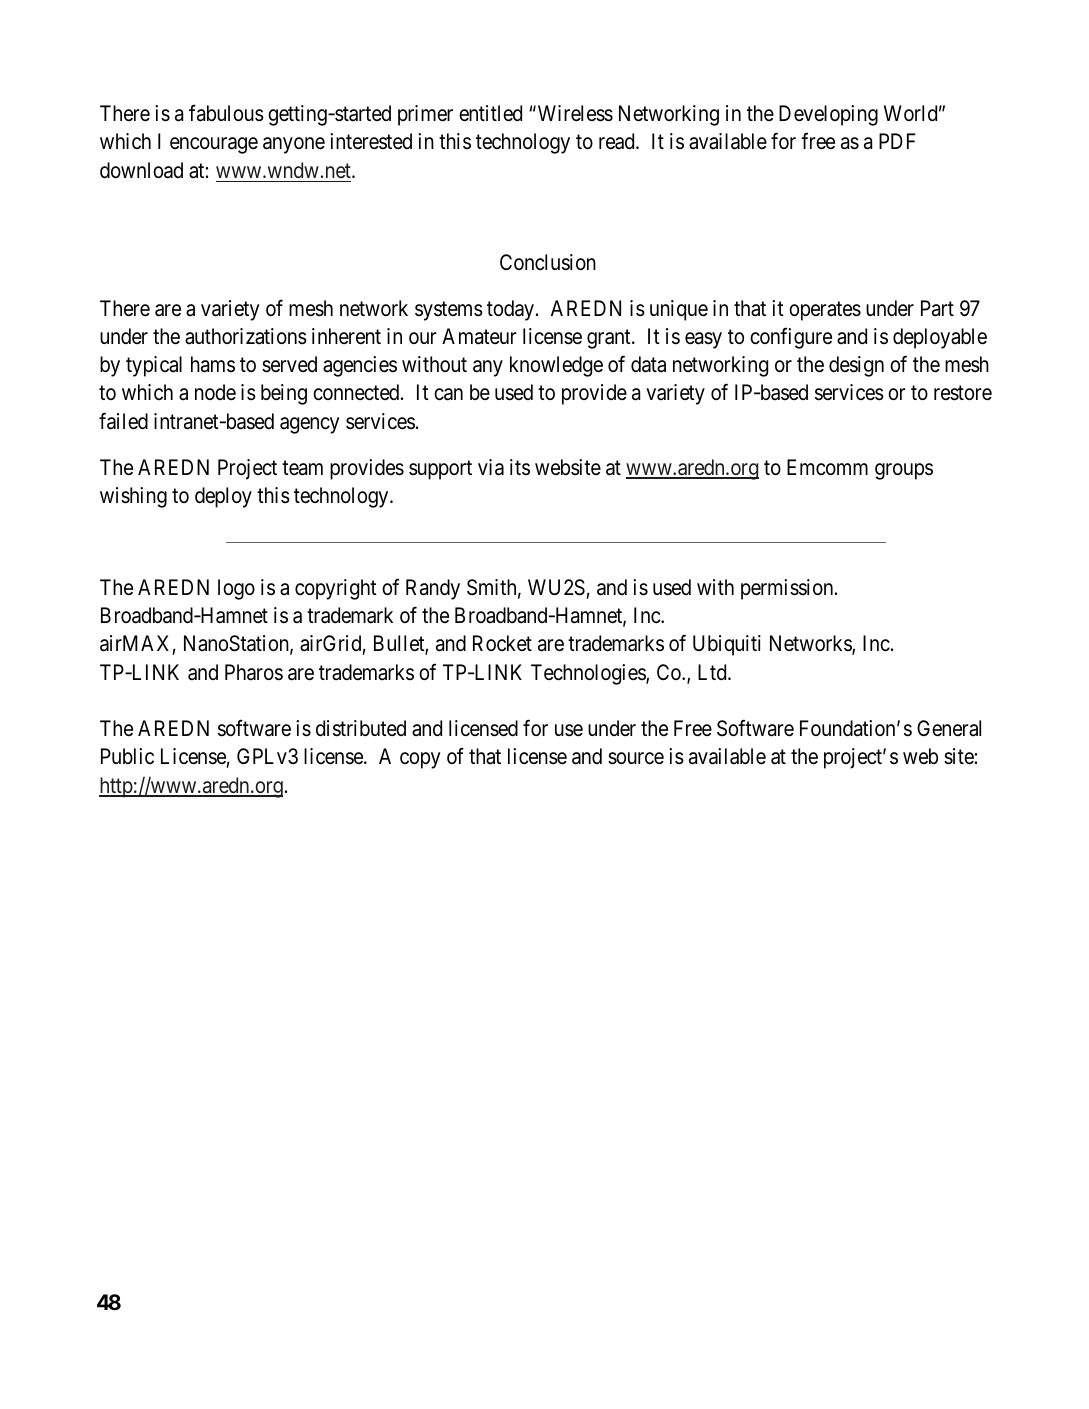  Describe the element at coordinates (897, 141) in the screenshot. I see `PDF` at that location.
